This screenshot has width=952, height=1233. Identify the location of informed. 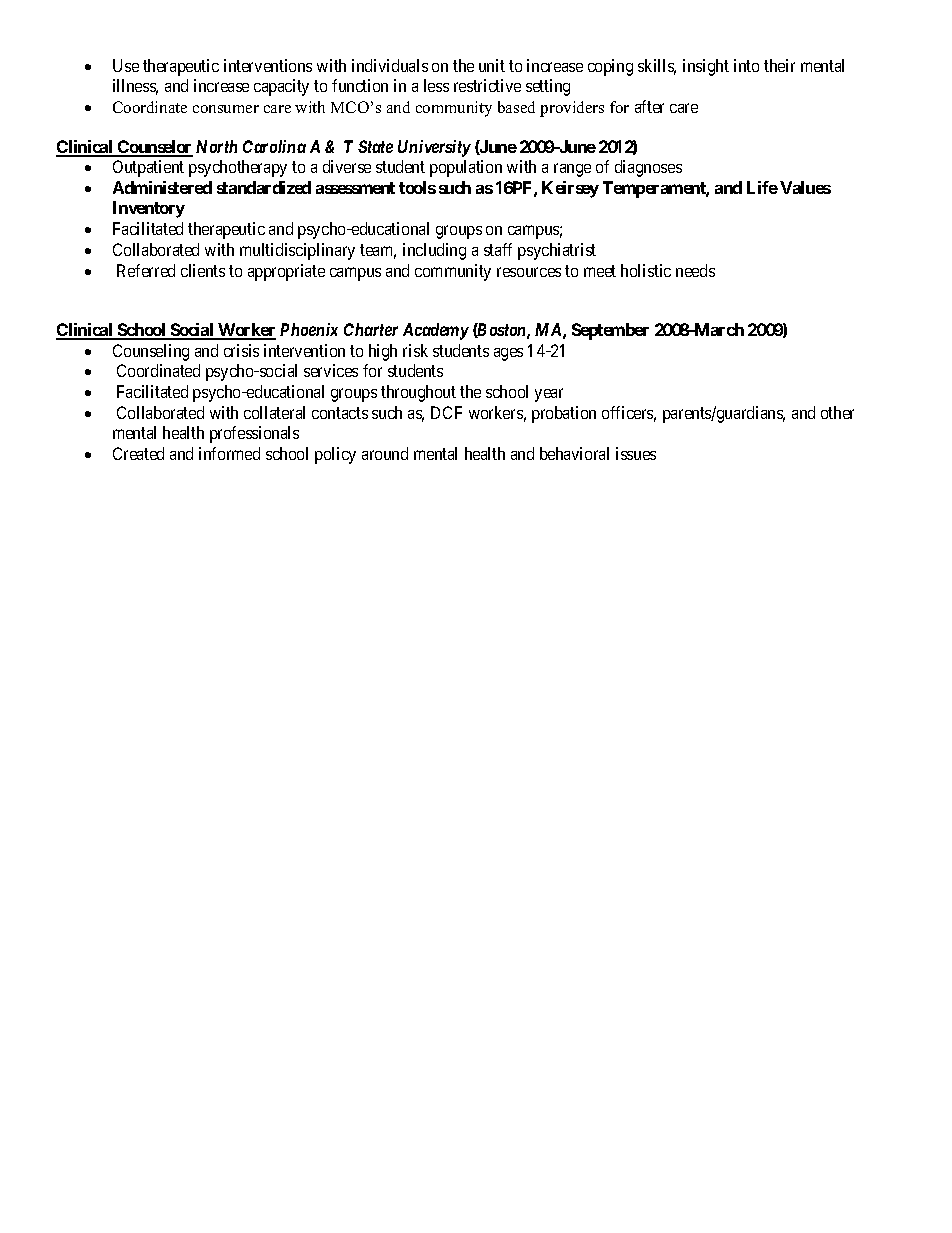
(229, 453).
